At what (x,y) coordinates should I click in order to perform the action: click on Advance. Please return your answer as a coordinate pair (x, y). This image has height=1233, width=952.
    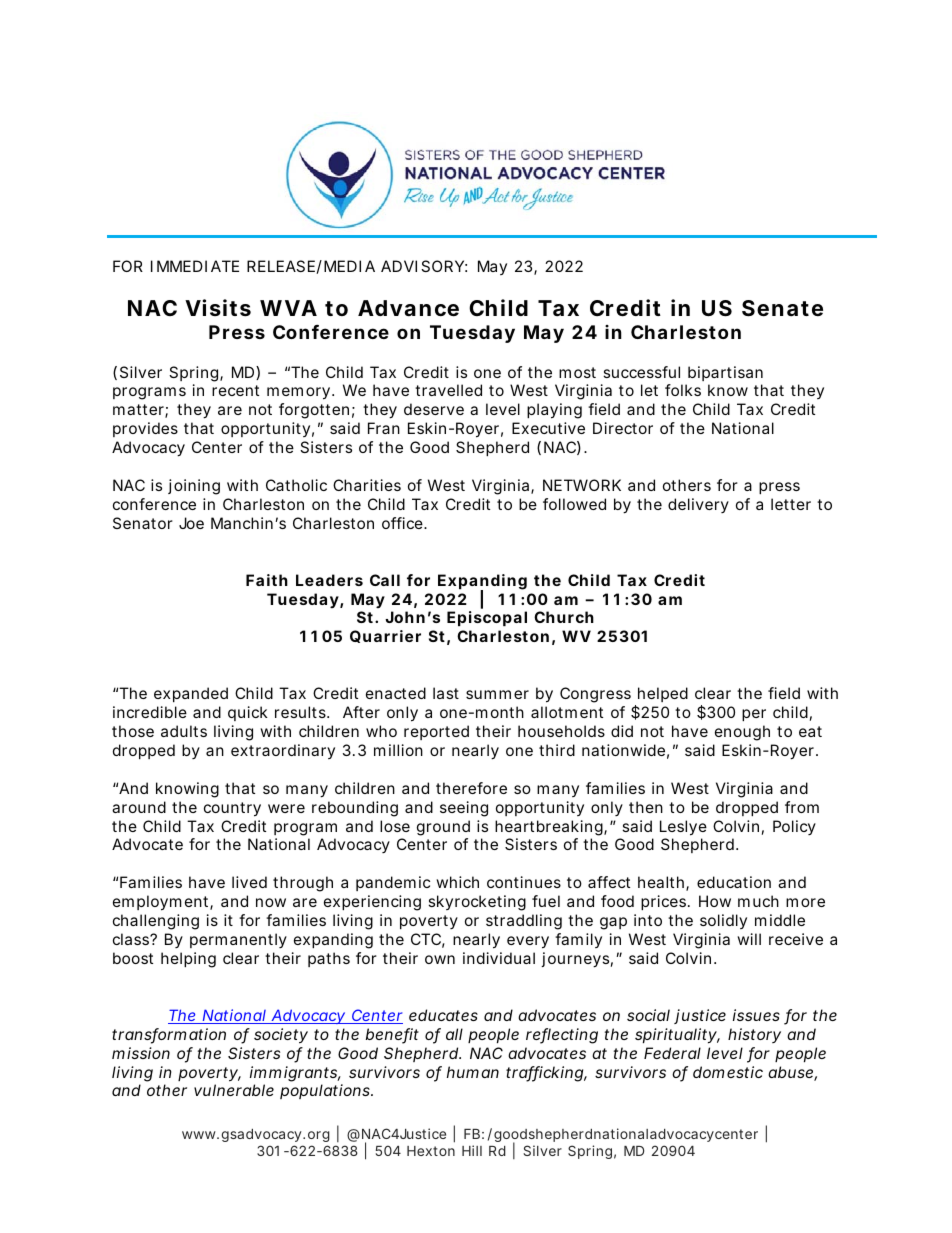
    Looking at the image, I should click on (408, 308).
